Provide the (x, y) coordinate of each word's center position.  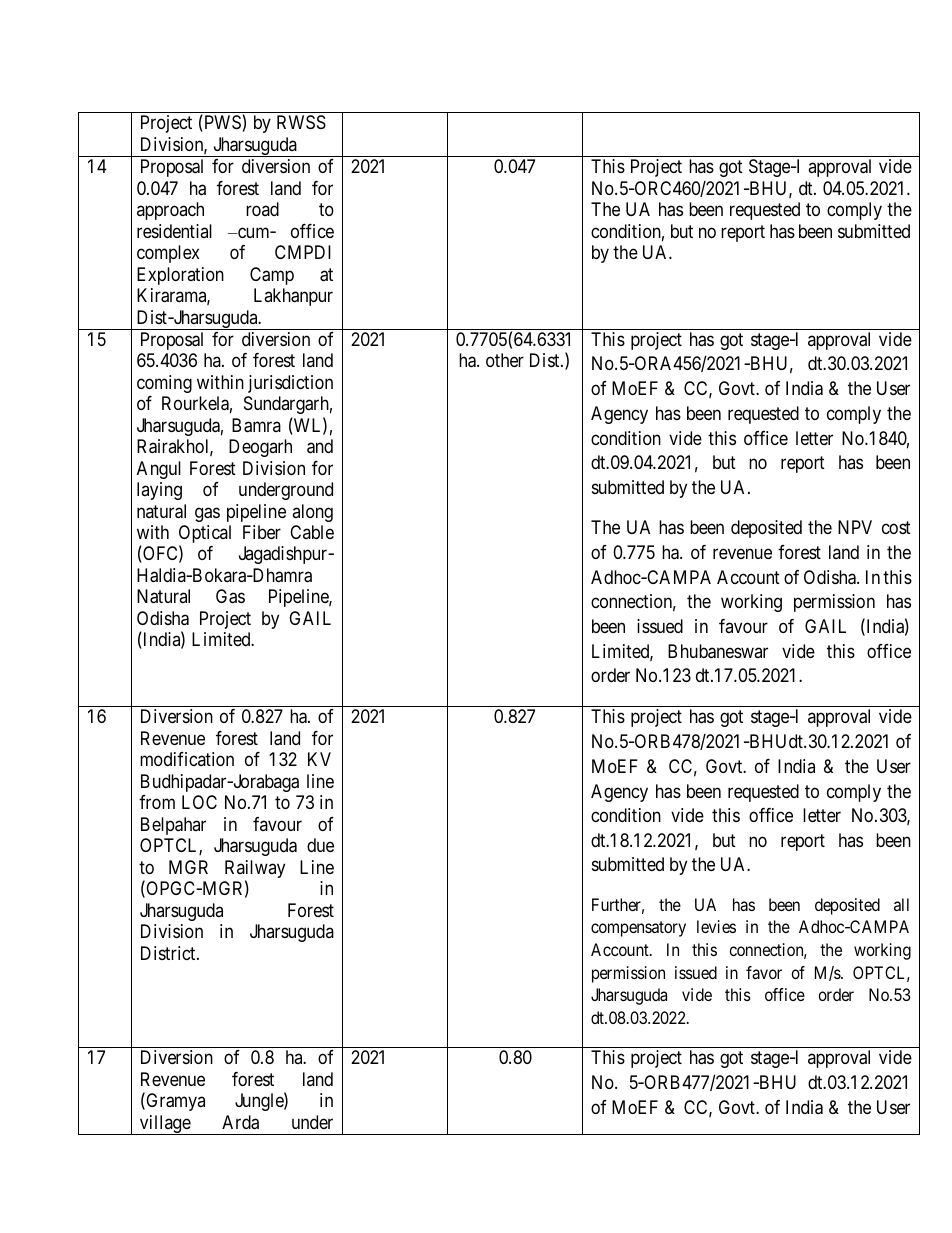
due (320, 845)
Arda (240, 1122)
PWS (222, 123)
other (505, 360)
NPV (855, 527)
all (901, 904)
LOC (199, 802)
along (312, 513)
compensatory (638, 929)
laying (159, 491)
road (262, 209)
